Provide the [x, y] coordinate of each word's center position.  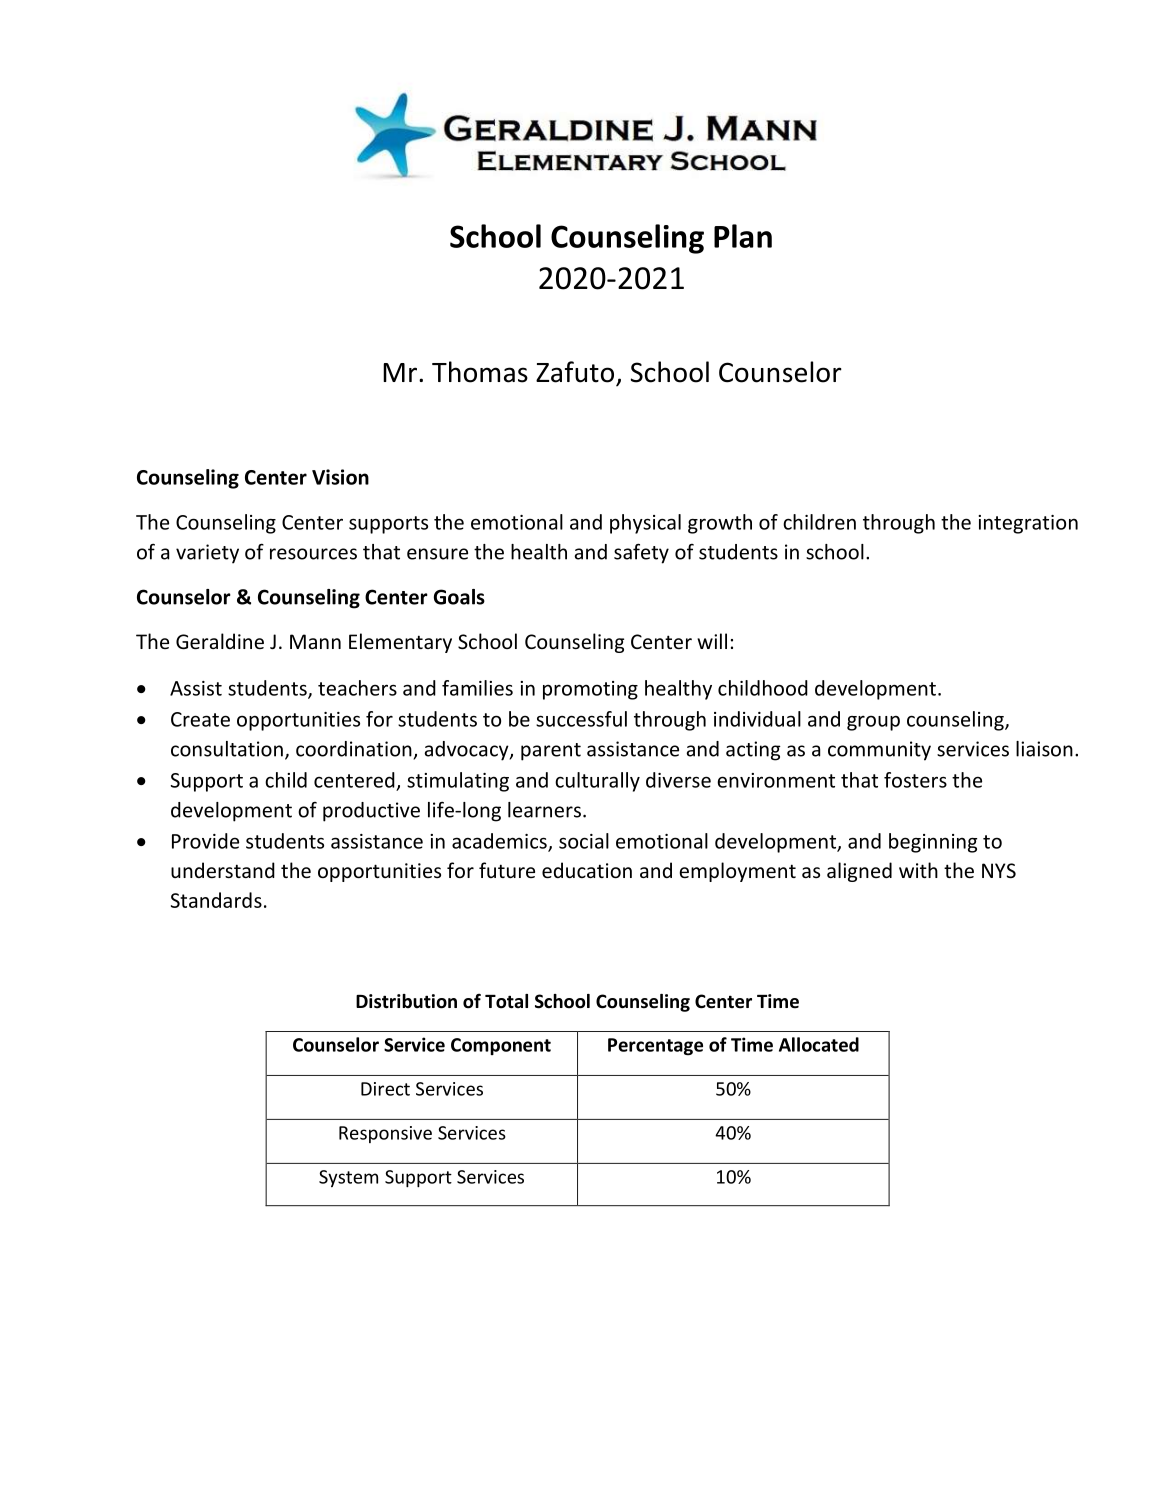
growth [720, 524]
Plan [743, 236]
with [918, 870]
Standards [216, 900]
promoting [590, 690]
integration [1028, 524]
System [348, 1178]
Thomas [480, 372]
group [873, 723]
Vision [340, 477]
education [587, 870]
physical [645, 524]
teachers [357, 688]
